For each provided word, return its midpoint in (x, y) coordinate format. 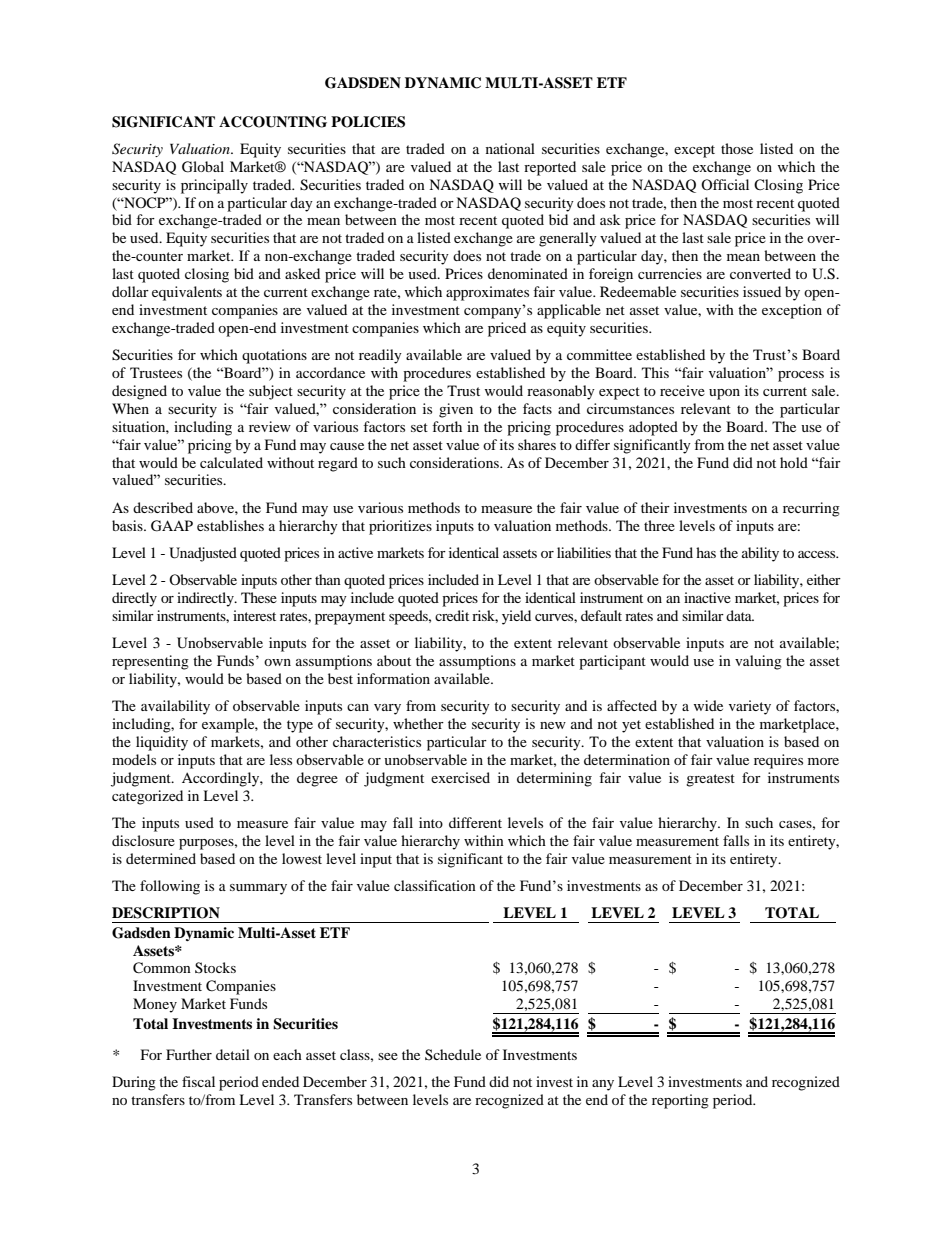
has (706, 552)
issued (762, 291)
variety (750, 707)
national (510, 148)
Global (203, 167)
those (737, 148)
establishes (230, 525)
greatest (710, 780)
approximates (487, 293)
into (431, 822)
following (170, 887)
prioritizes (400, 527)
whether (418, 723)
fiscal (198, 1081)
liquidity (162, 743)
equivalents (187, 293)
